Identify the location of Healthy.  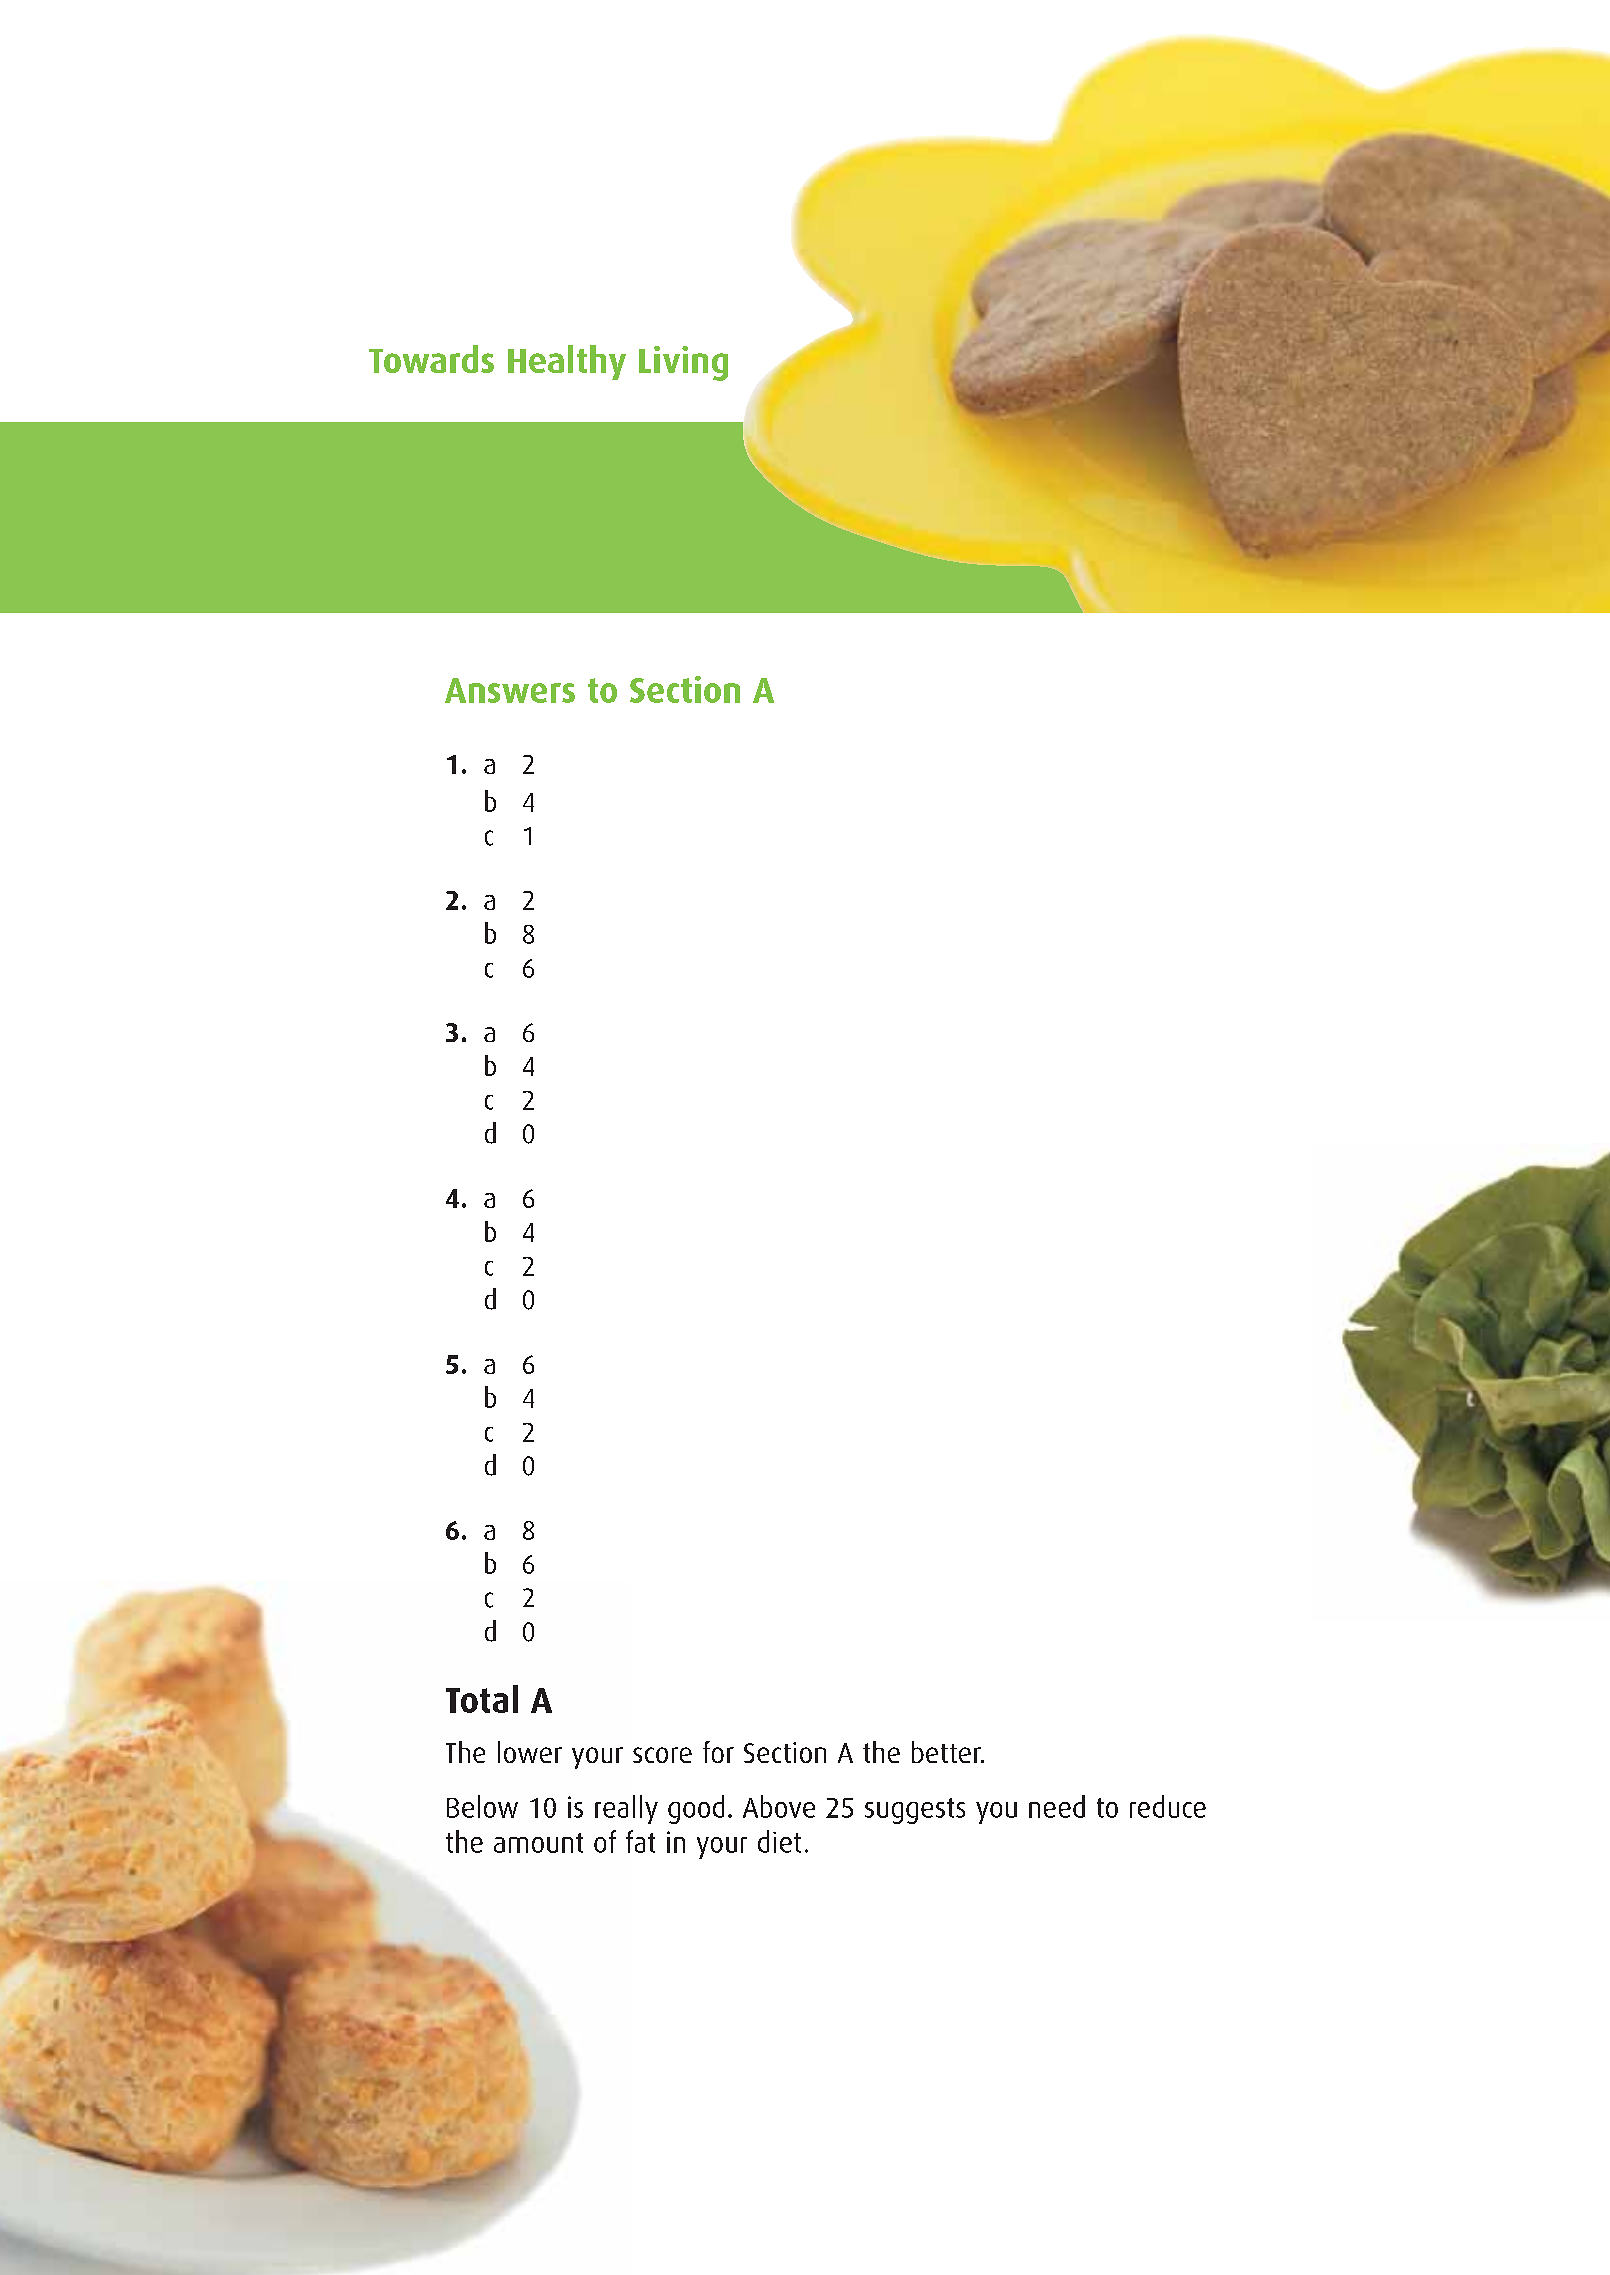
(567, 362).
